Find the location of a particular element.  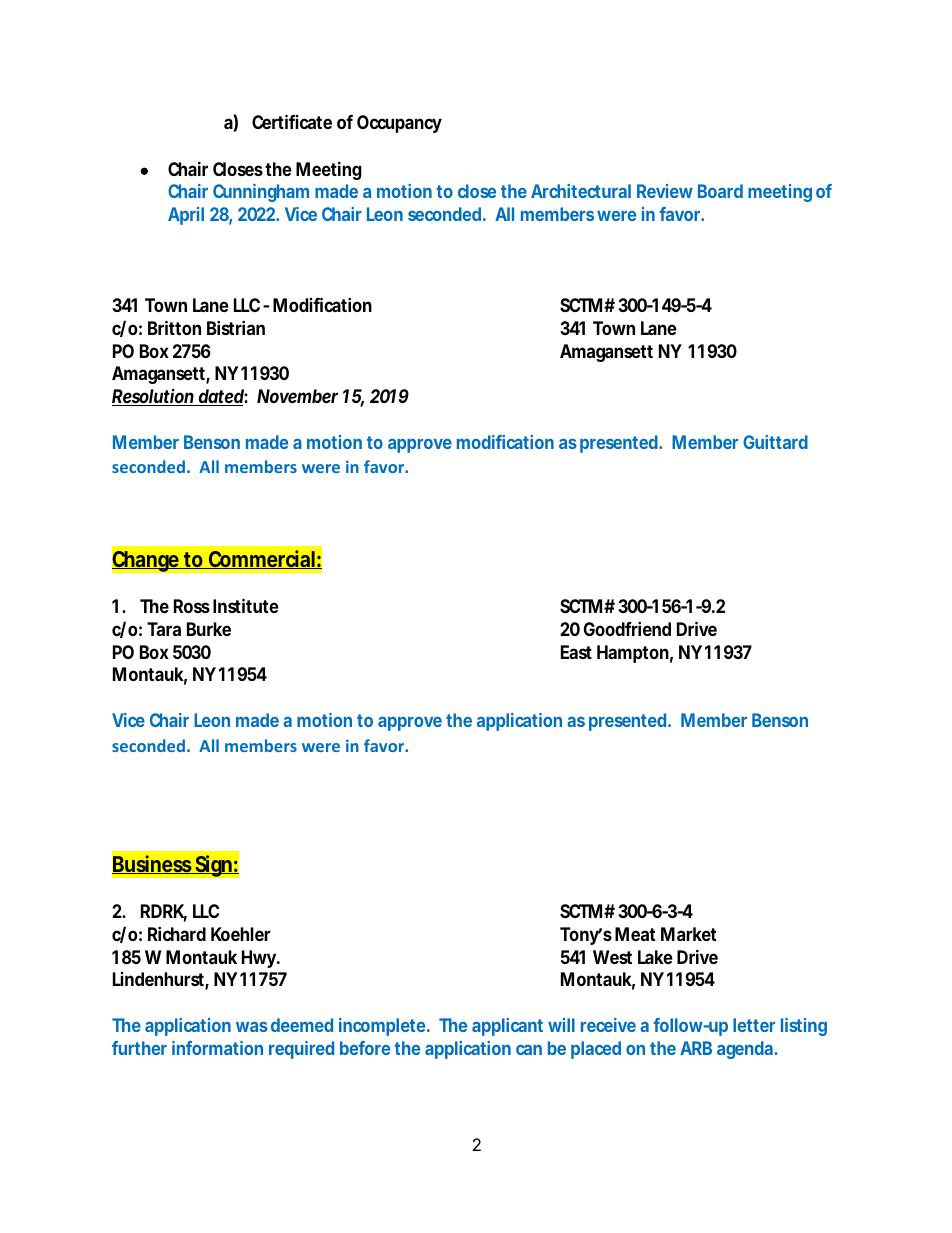

Commercial is located at coordinates (261, 559).
